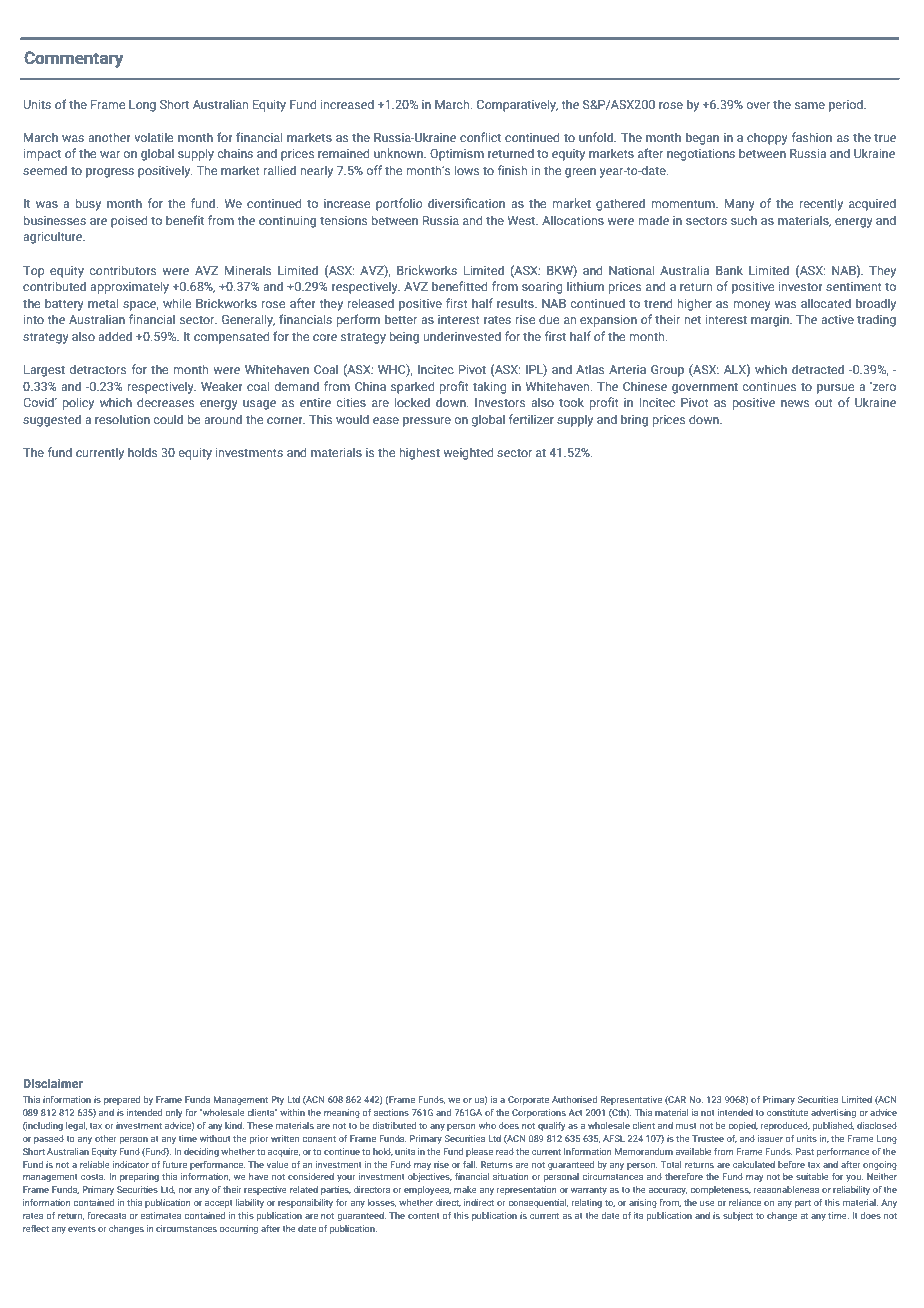  Describe the element at coordinates (139, 1177) in the document. I see `preparing` at that location.
